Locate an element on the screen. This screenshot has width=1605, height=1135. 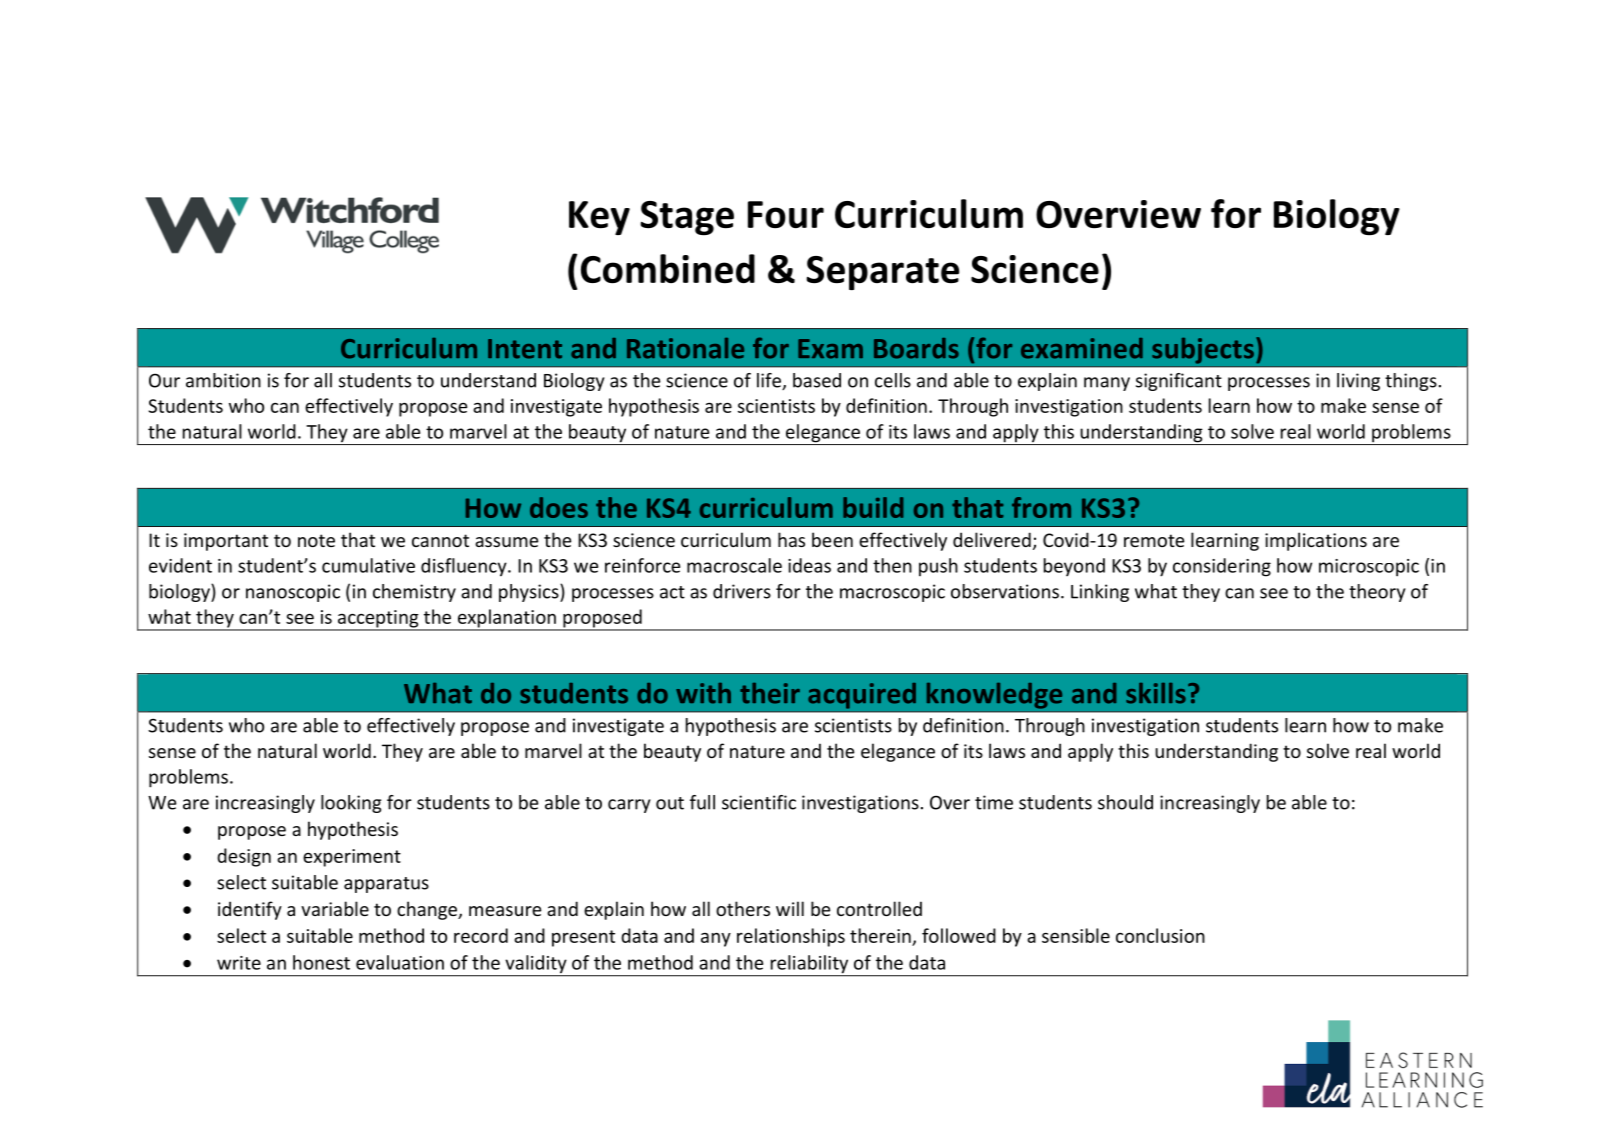
relationships is located at coordinates (791, 937).
